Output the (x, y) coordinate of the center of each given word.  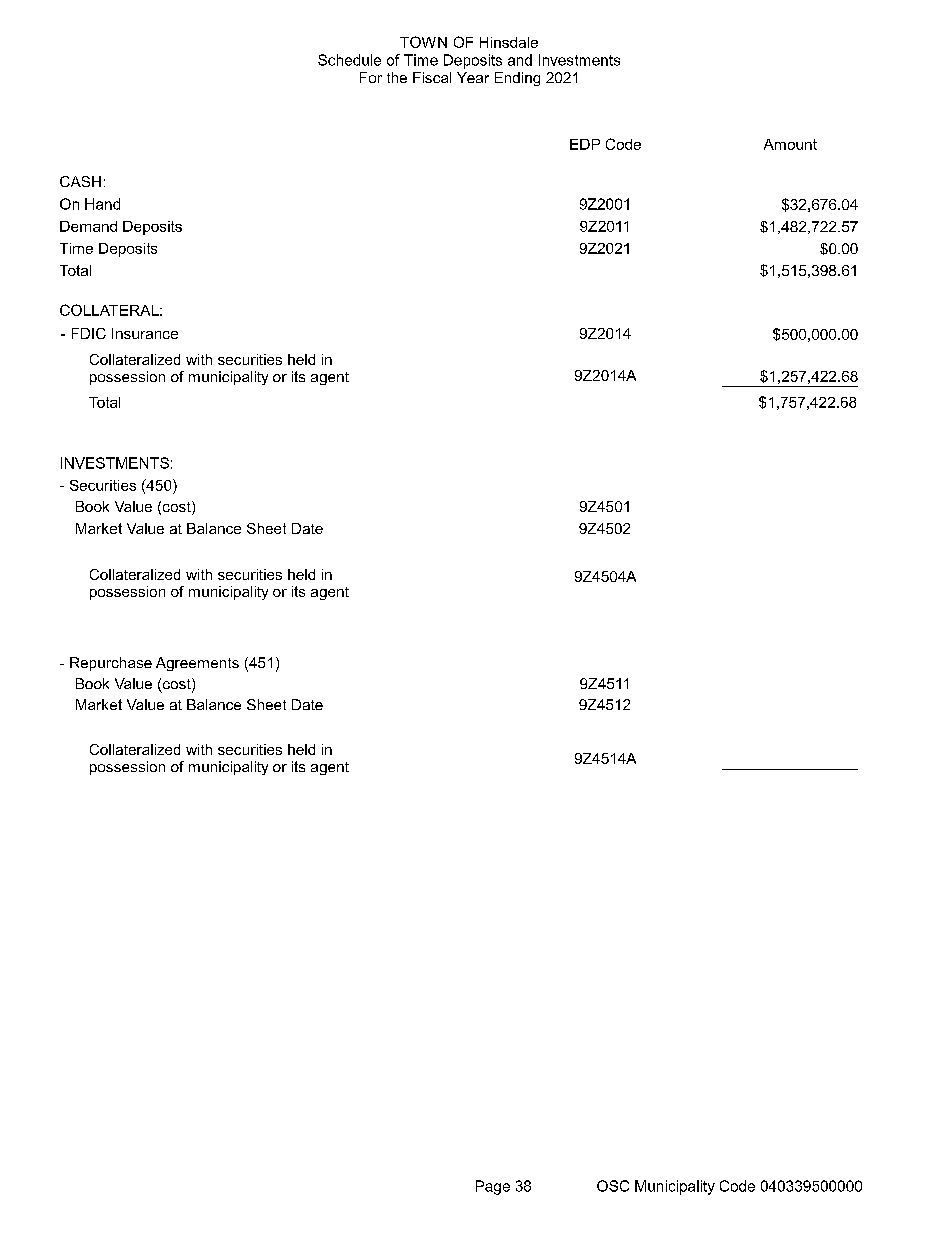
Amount (790, 144)
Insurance (145, 333)
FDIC (89, 333)
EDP (585, 144)
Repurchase (111, 664)
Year (473, 77)
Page (493, 1187)
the (397, 77)
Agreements (197, 664)
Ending (517, 79)
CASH (80, 181)
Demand (88, 226)
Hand (102, 204)
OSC (613, 1186)
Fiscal (432, 77)
